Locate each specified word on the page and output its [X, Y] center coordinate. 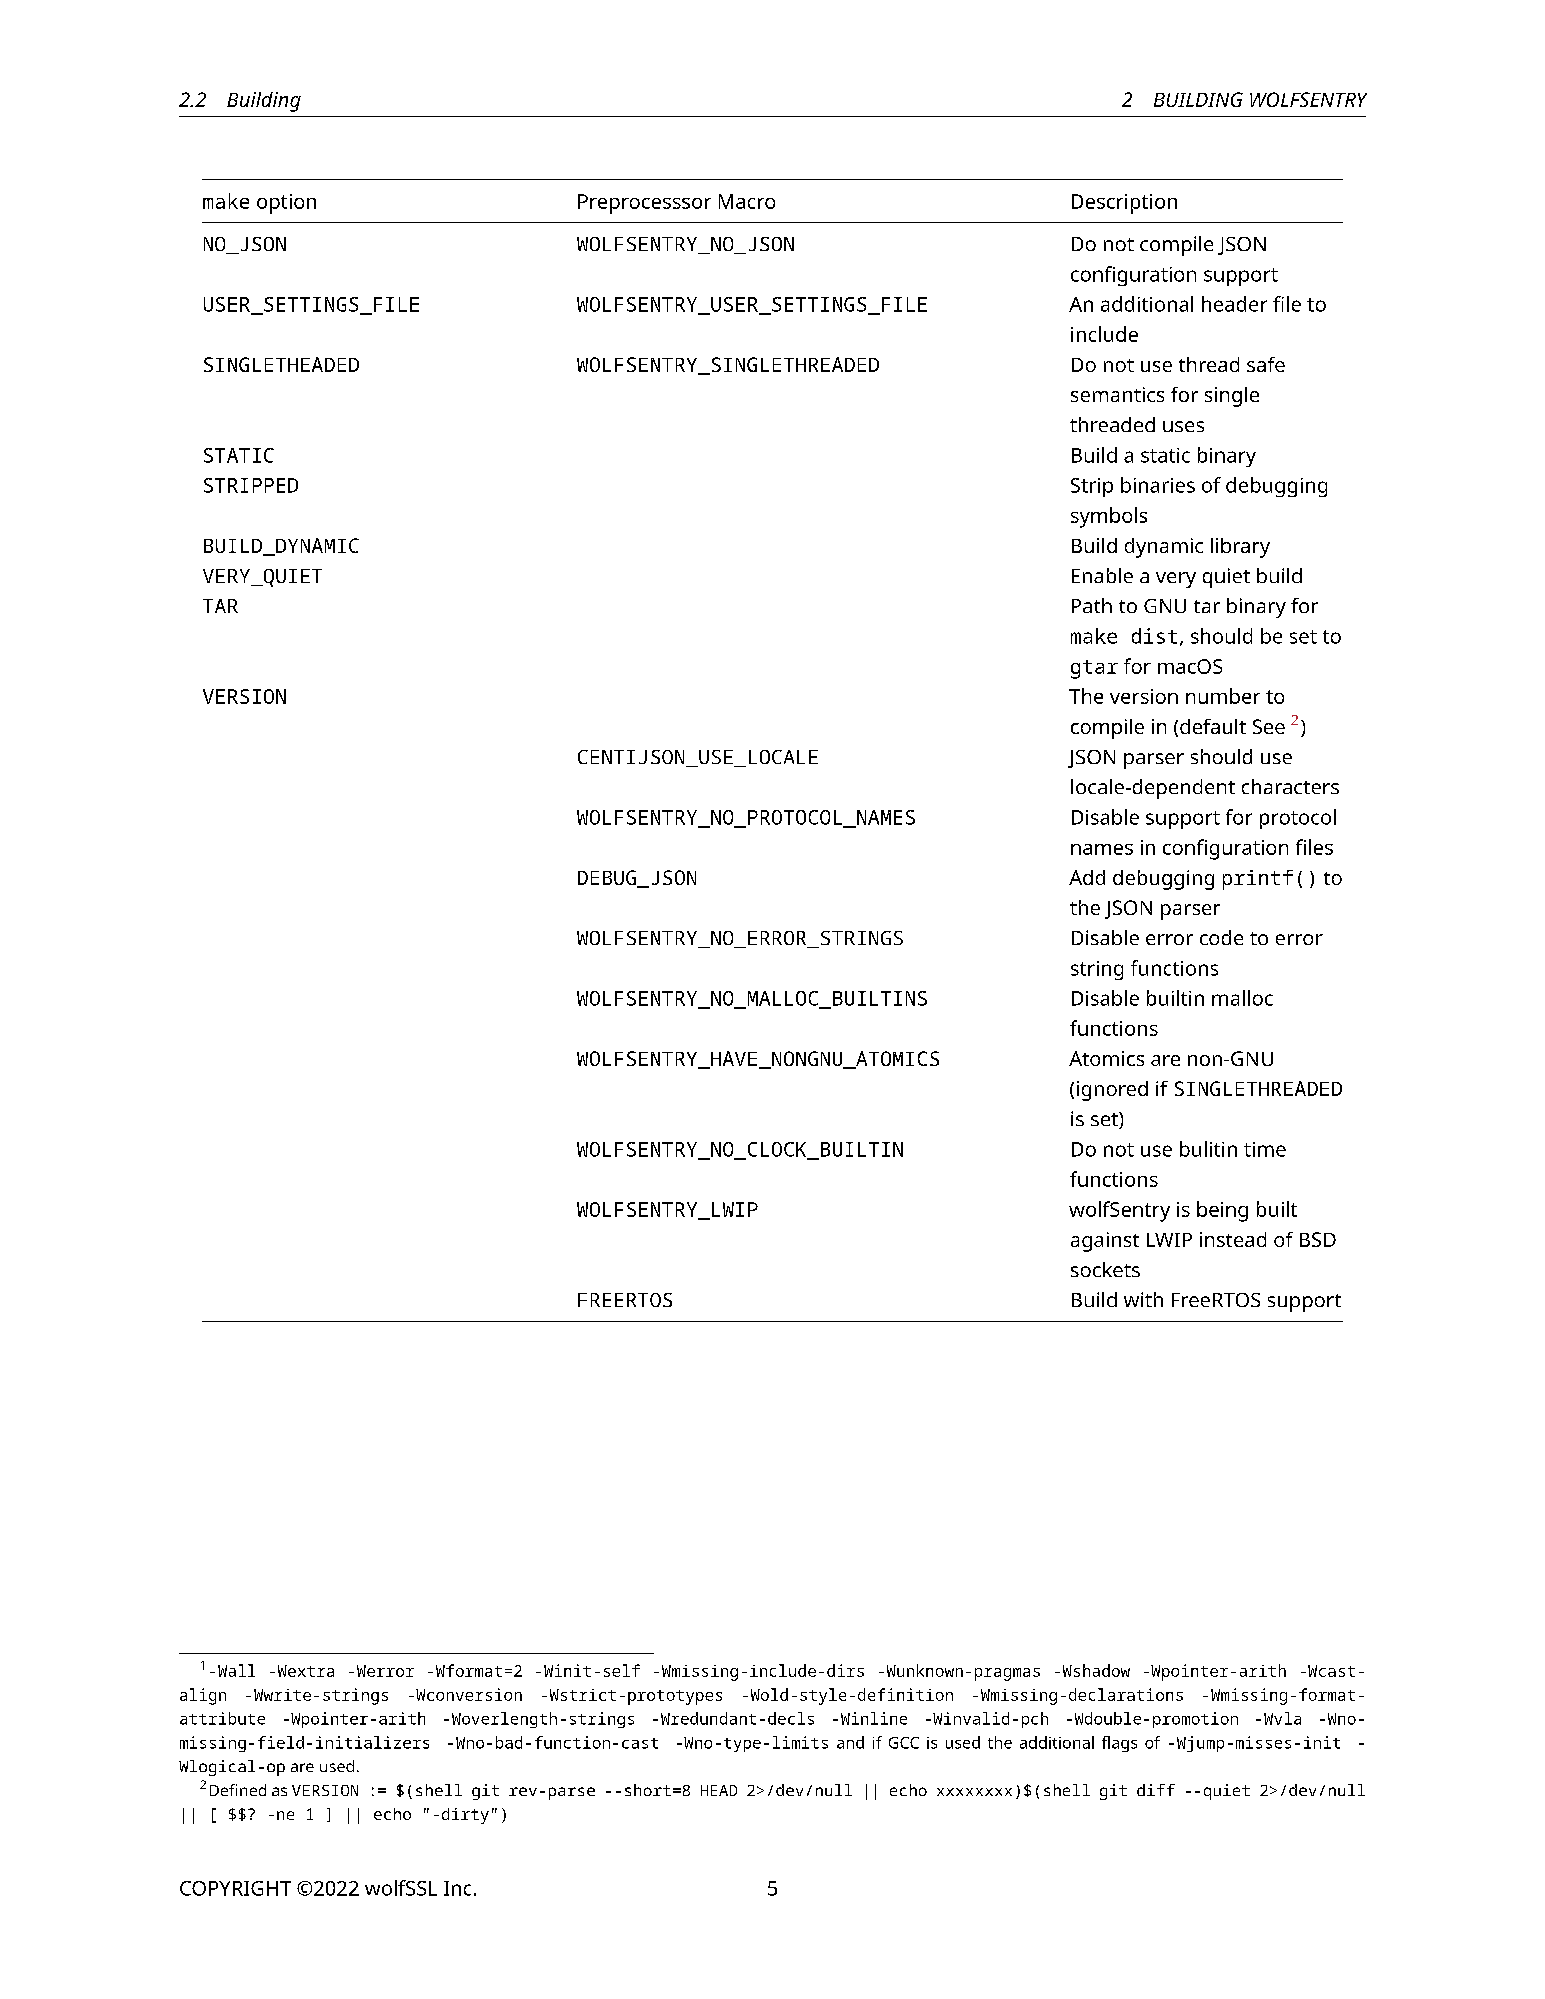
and [850, 1742]
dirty [465, 1816]
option [286, 204]
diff [1156, 1790]
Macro [747, 201]
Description [1124, 204]
